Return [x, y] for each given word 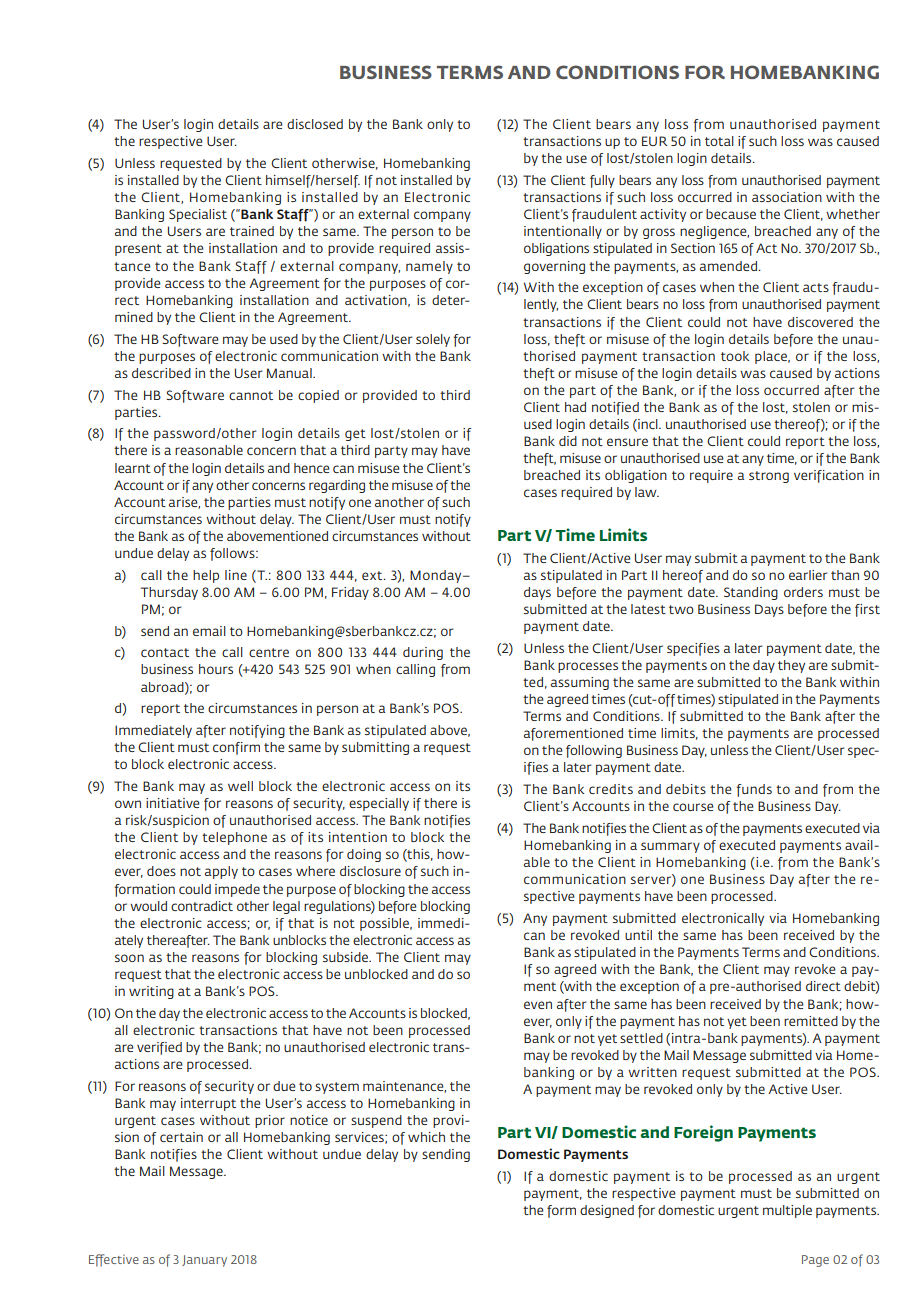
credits [611, 789]
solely [433, 340]
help [206, 576]
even [538, 1005]
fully [602, 181]
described [161, 373]
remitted [811, 1021]
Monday [437, 576]
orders [803, 592]
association [787, 197]
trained [252, 231]
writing [151, 992]
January [204, 1261]
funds [754, 790]
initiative [173, 803]
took [735, 356]
